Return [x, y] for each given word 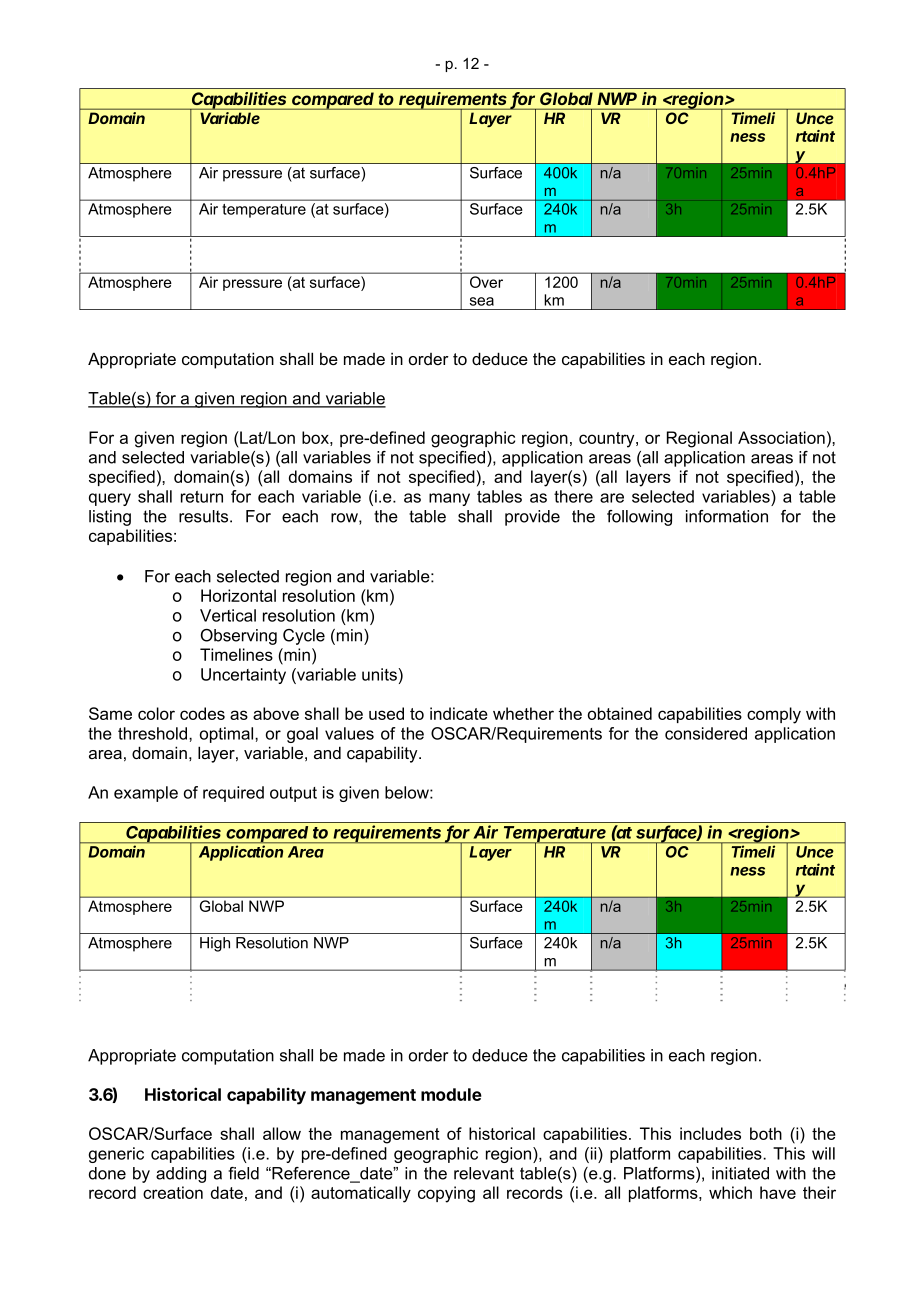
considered [706, 733]
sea [482, 301]
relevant [484, 1173]
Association [781, 437]
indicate [459, 713]
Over [486, 282]
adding [181, 1175]
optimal [228, 735]
